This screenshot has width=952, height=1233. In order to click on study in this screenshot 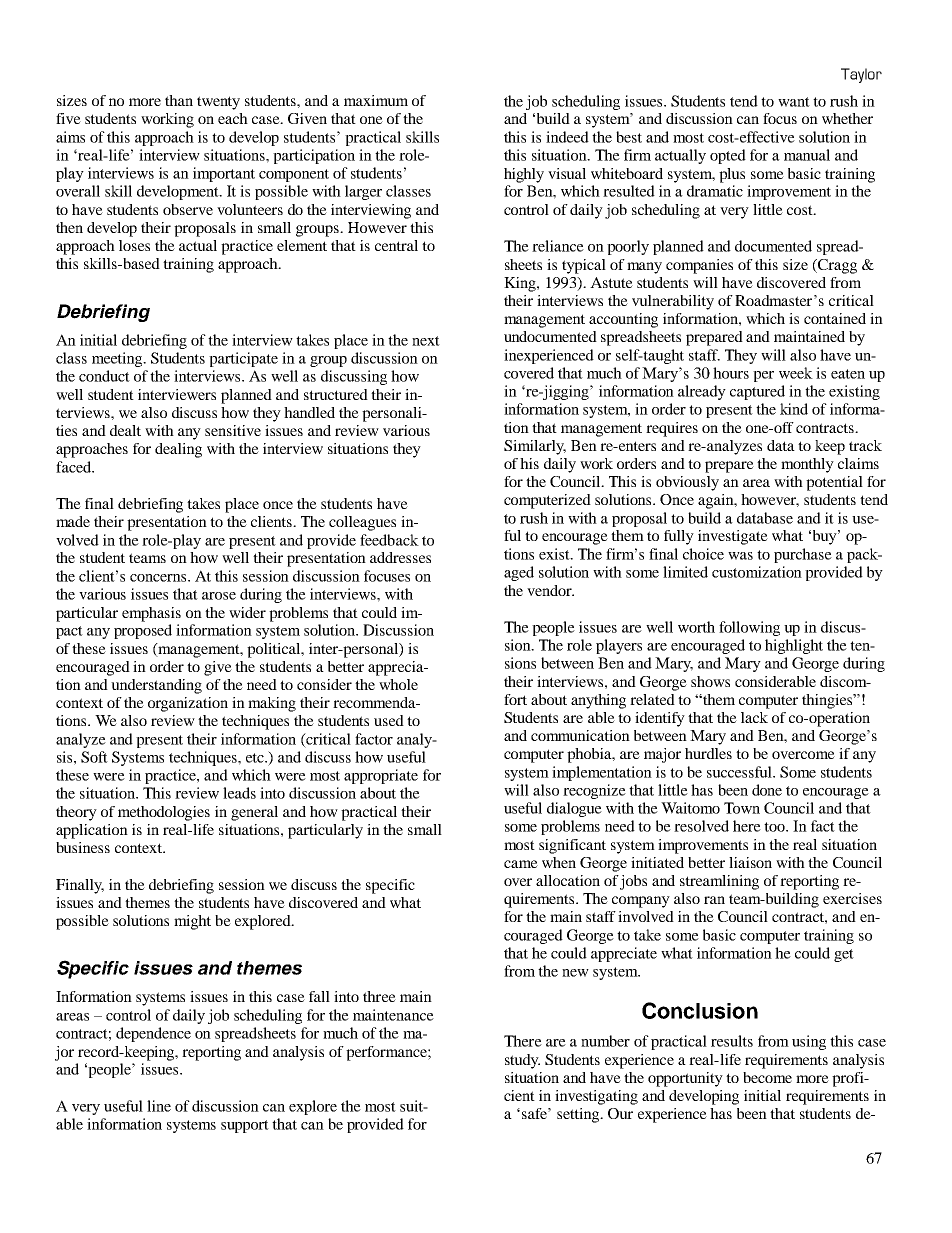, I will do `click(522, 1061)`.
